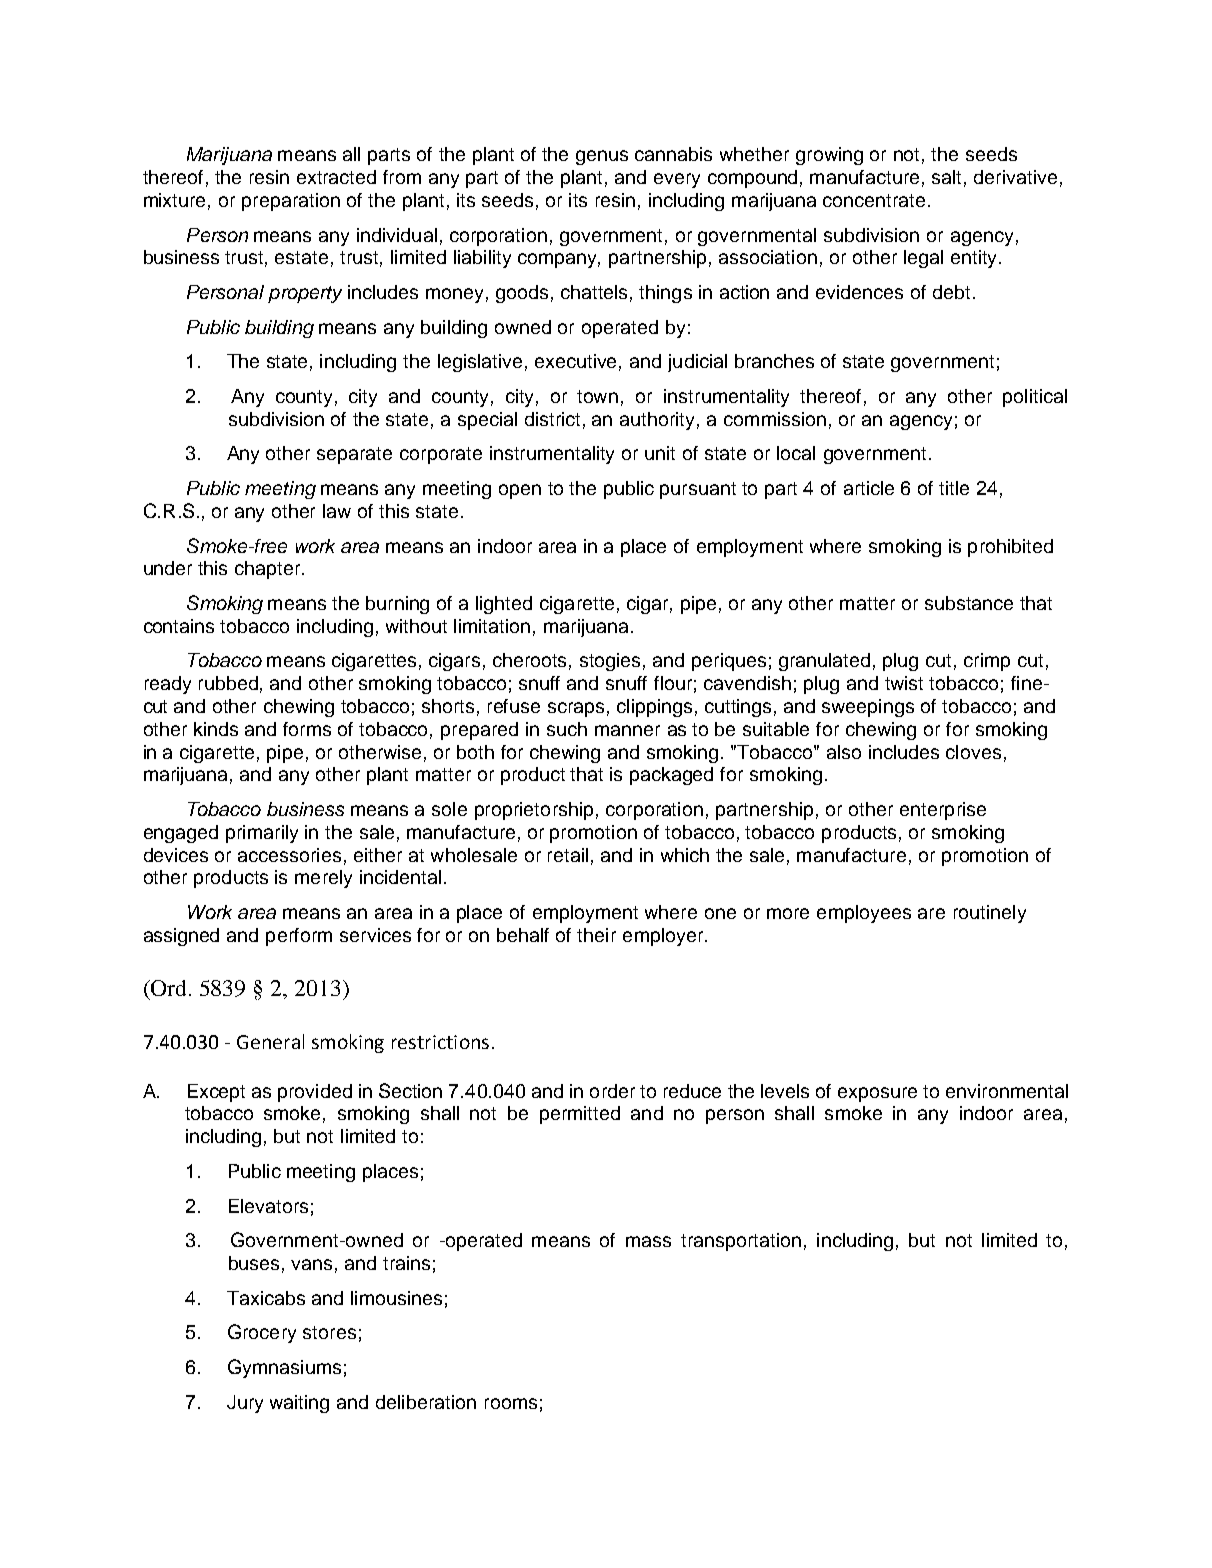  I want to click on transportation, so click(741, 1242).
